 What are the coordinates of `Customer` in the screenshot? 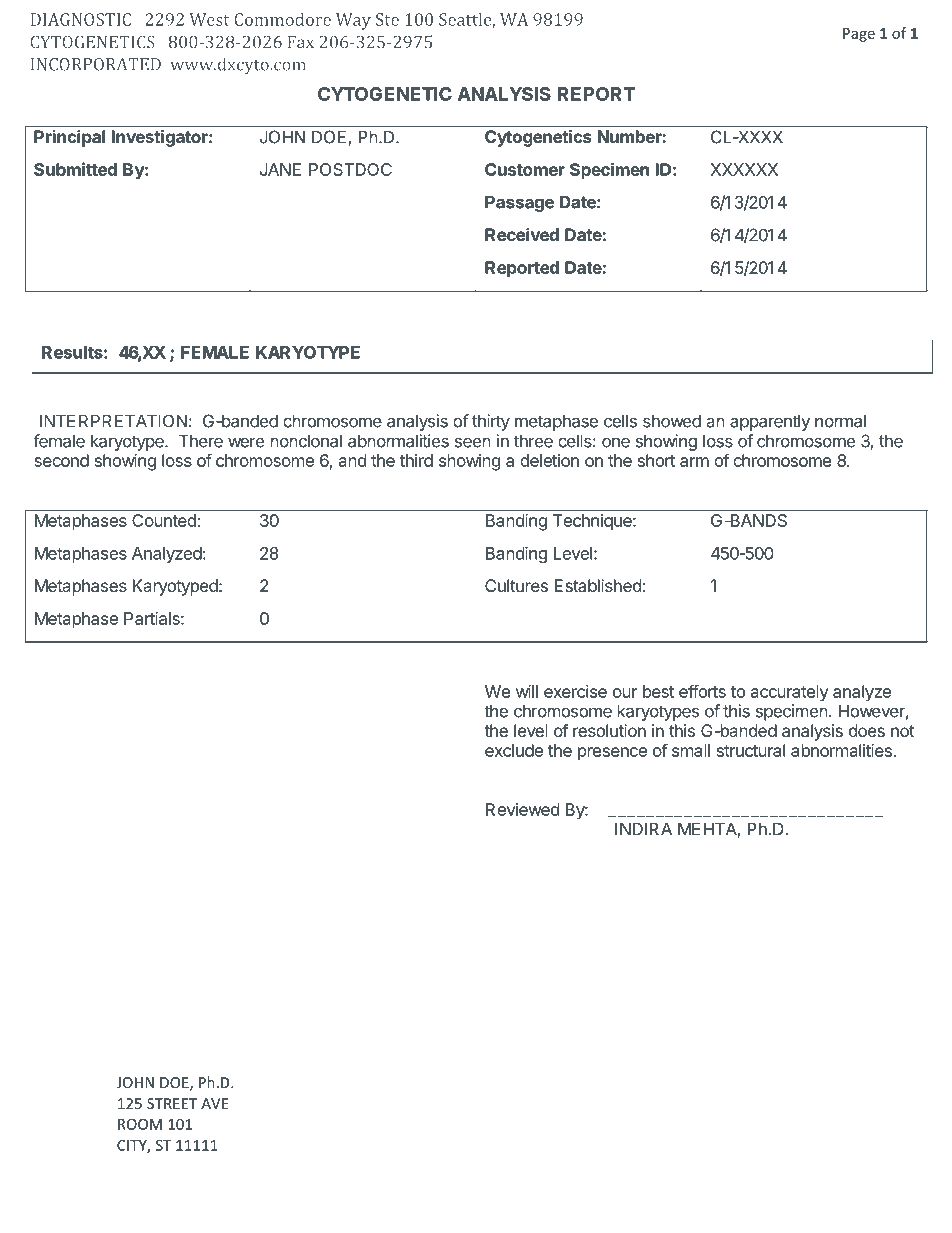 It's located at (525, 169).
